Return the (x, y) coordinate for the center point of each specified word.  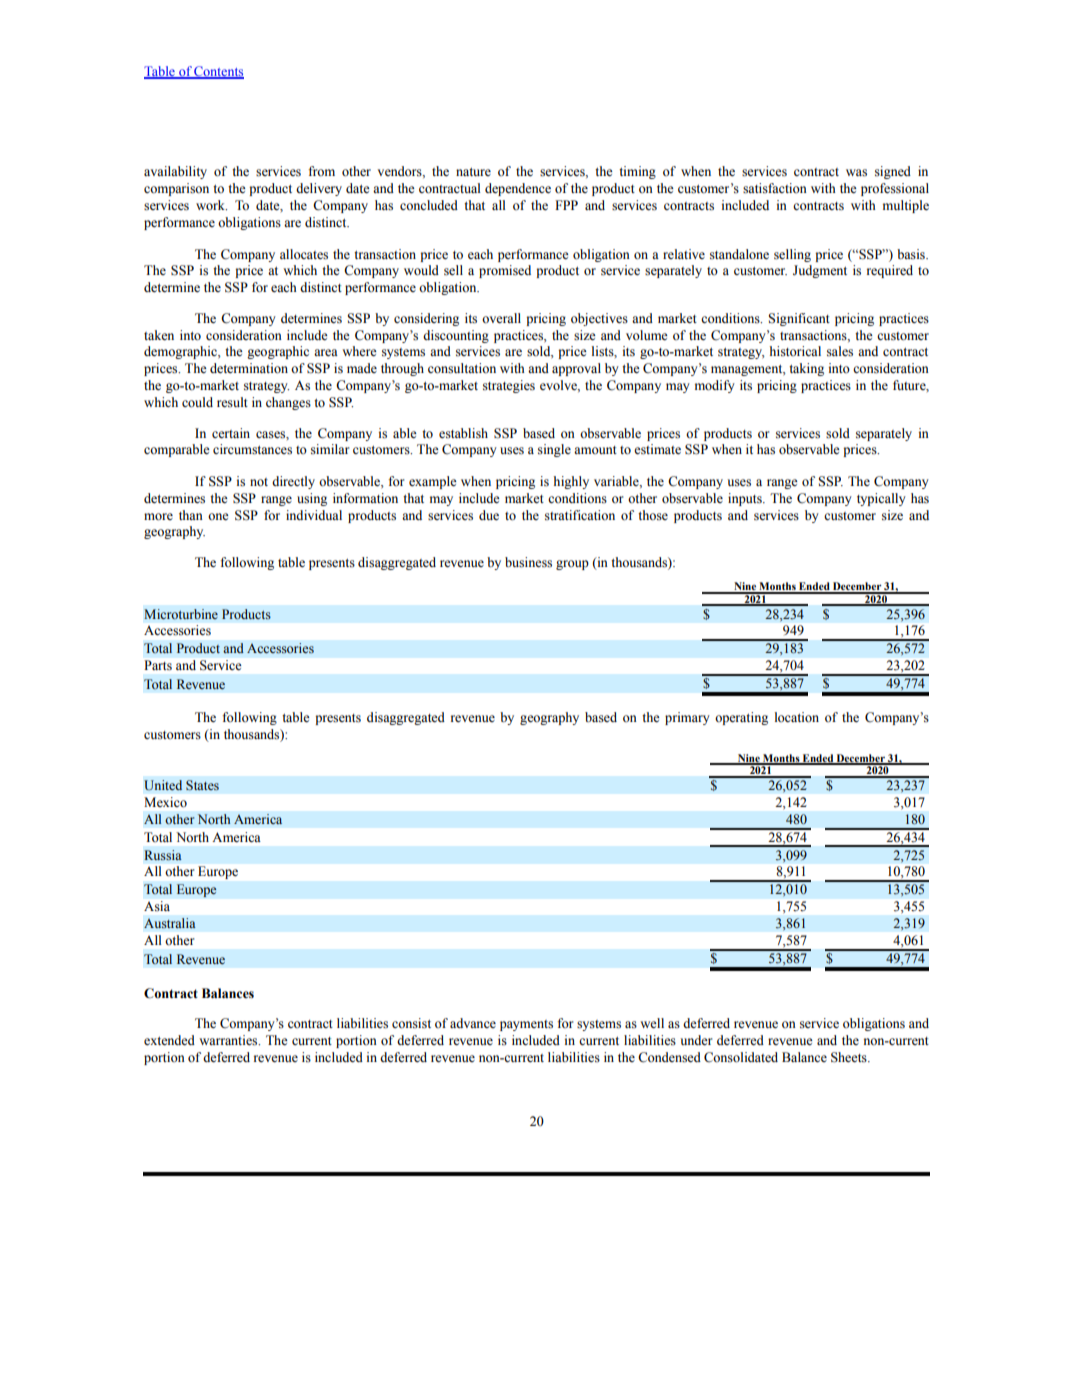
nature (473, 172)
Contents (218, 72)
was (856, 173)
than (191, 515)
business (528, 562)
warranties (229, 1040)
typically (881, 499)
